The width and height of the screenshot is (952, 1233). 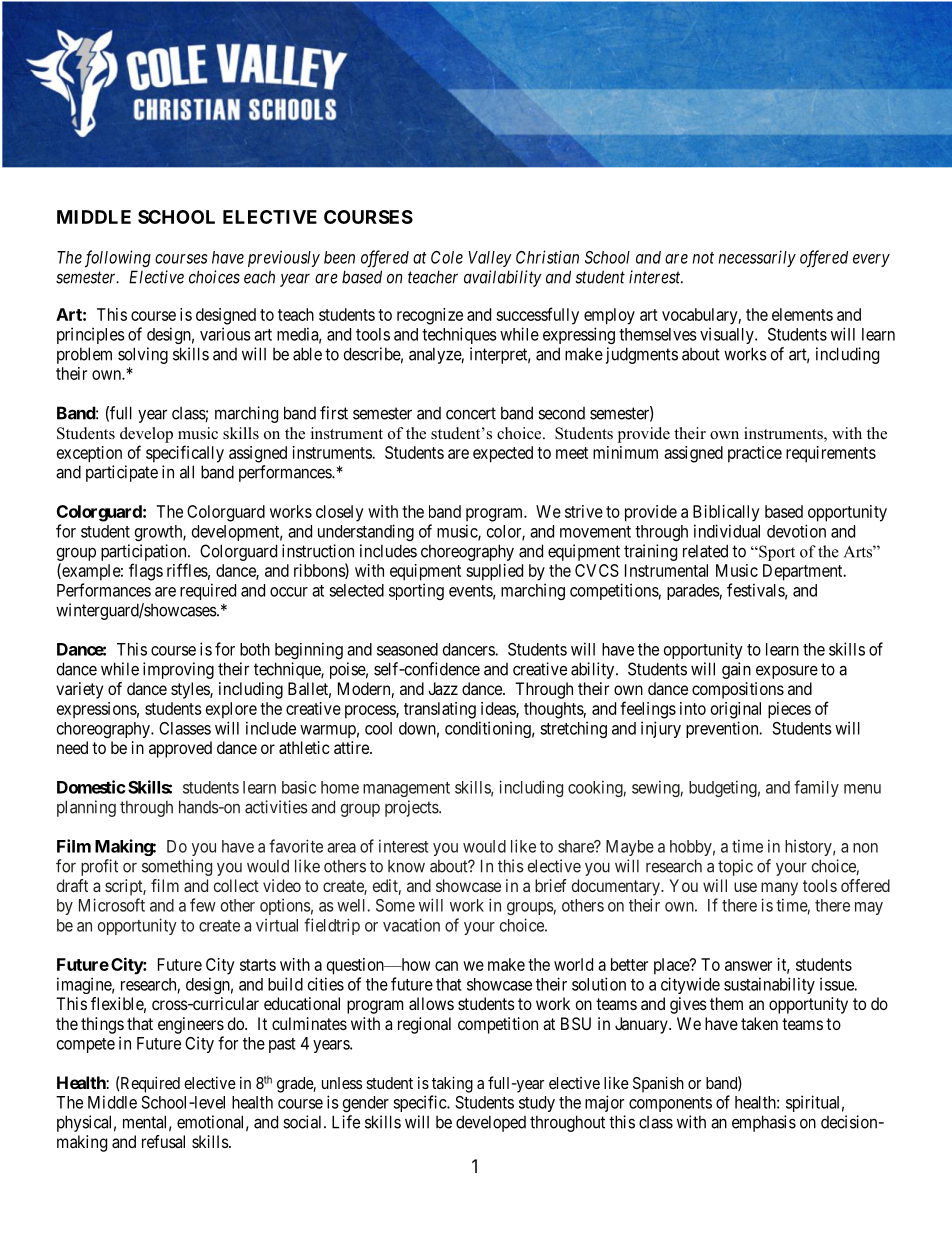 I want to click on Department, so click(x=804, y=572).
